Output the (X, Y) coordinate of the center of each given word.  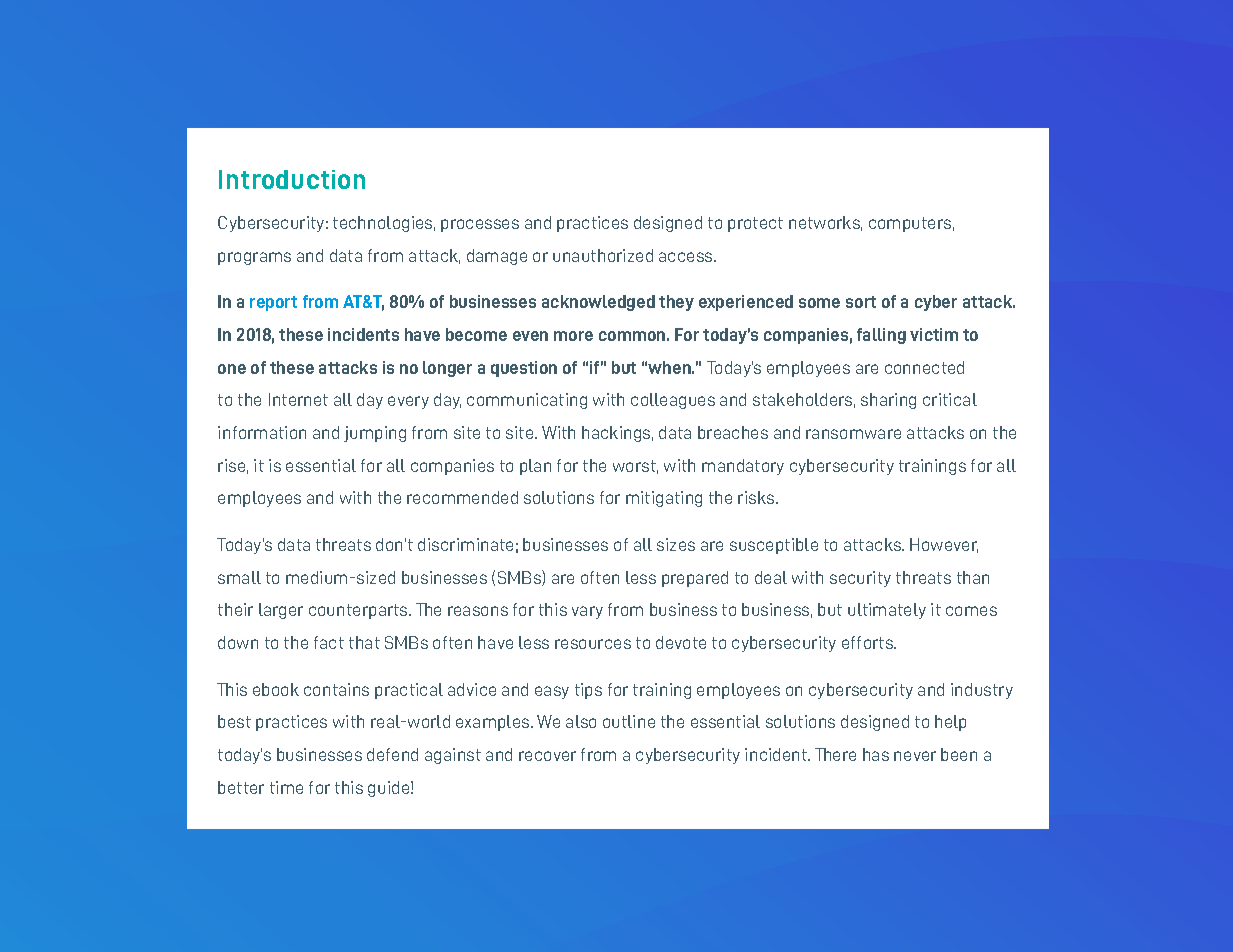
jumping (375, 434)
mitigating (664, 499)
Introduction (292, 179)
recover (547, 756)
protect (755, 224)
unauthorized (603, 255)
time (286, 787)
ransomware (853, 434)
